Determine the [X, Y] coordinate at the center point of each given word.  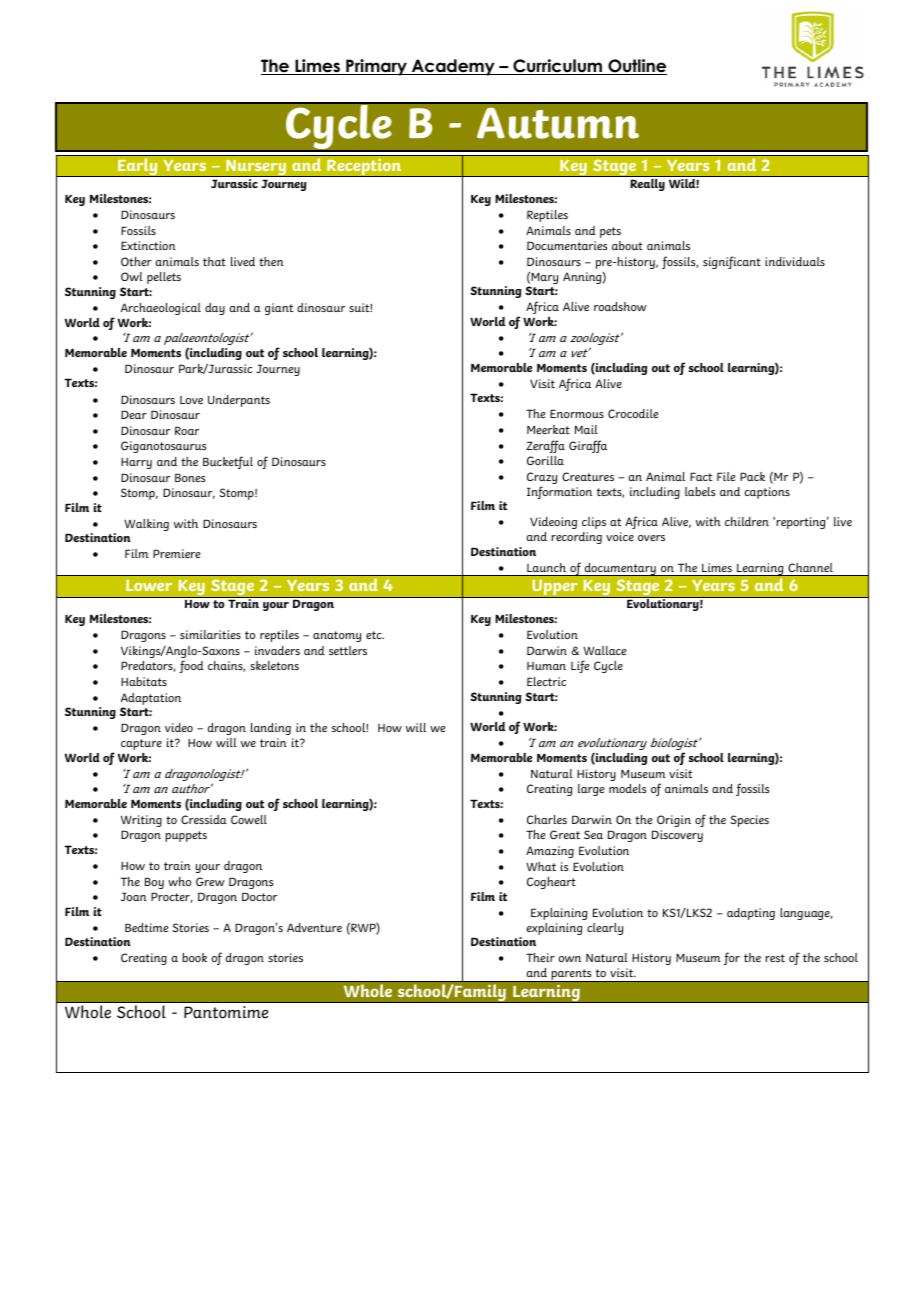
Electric [546, 681]
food [191, 666]
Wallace [604, 650]
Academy [453, 67]
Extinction [148, 245]
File [726, 476]
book [194, 957]
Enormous [577, 413]
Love [191, 400]
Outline [636, 67]
